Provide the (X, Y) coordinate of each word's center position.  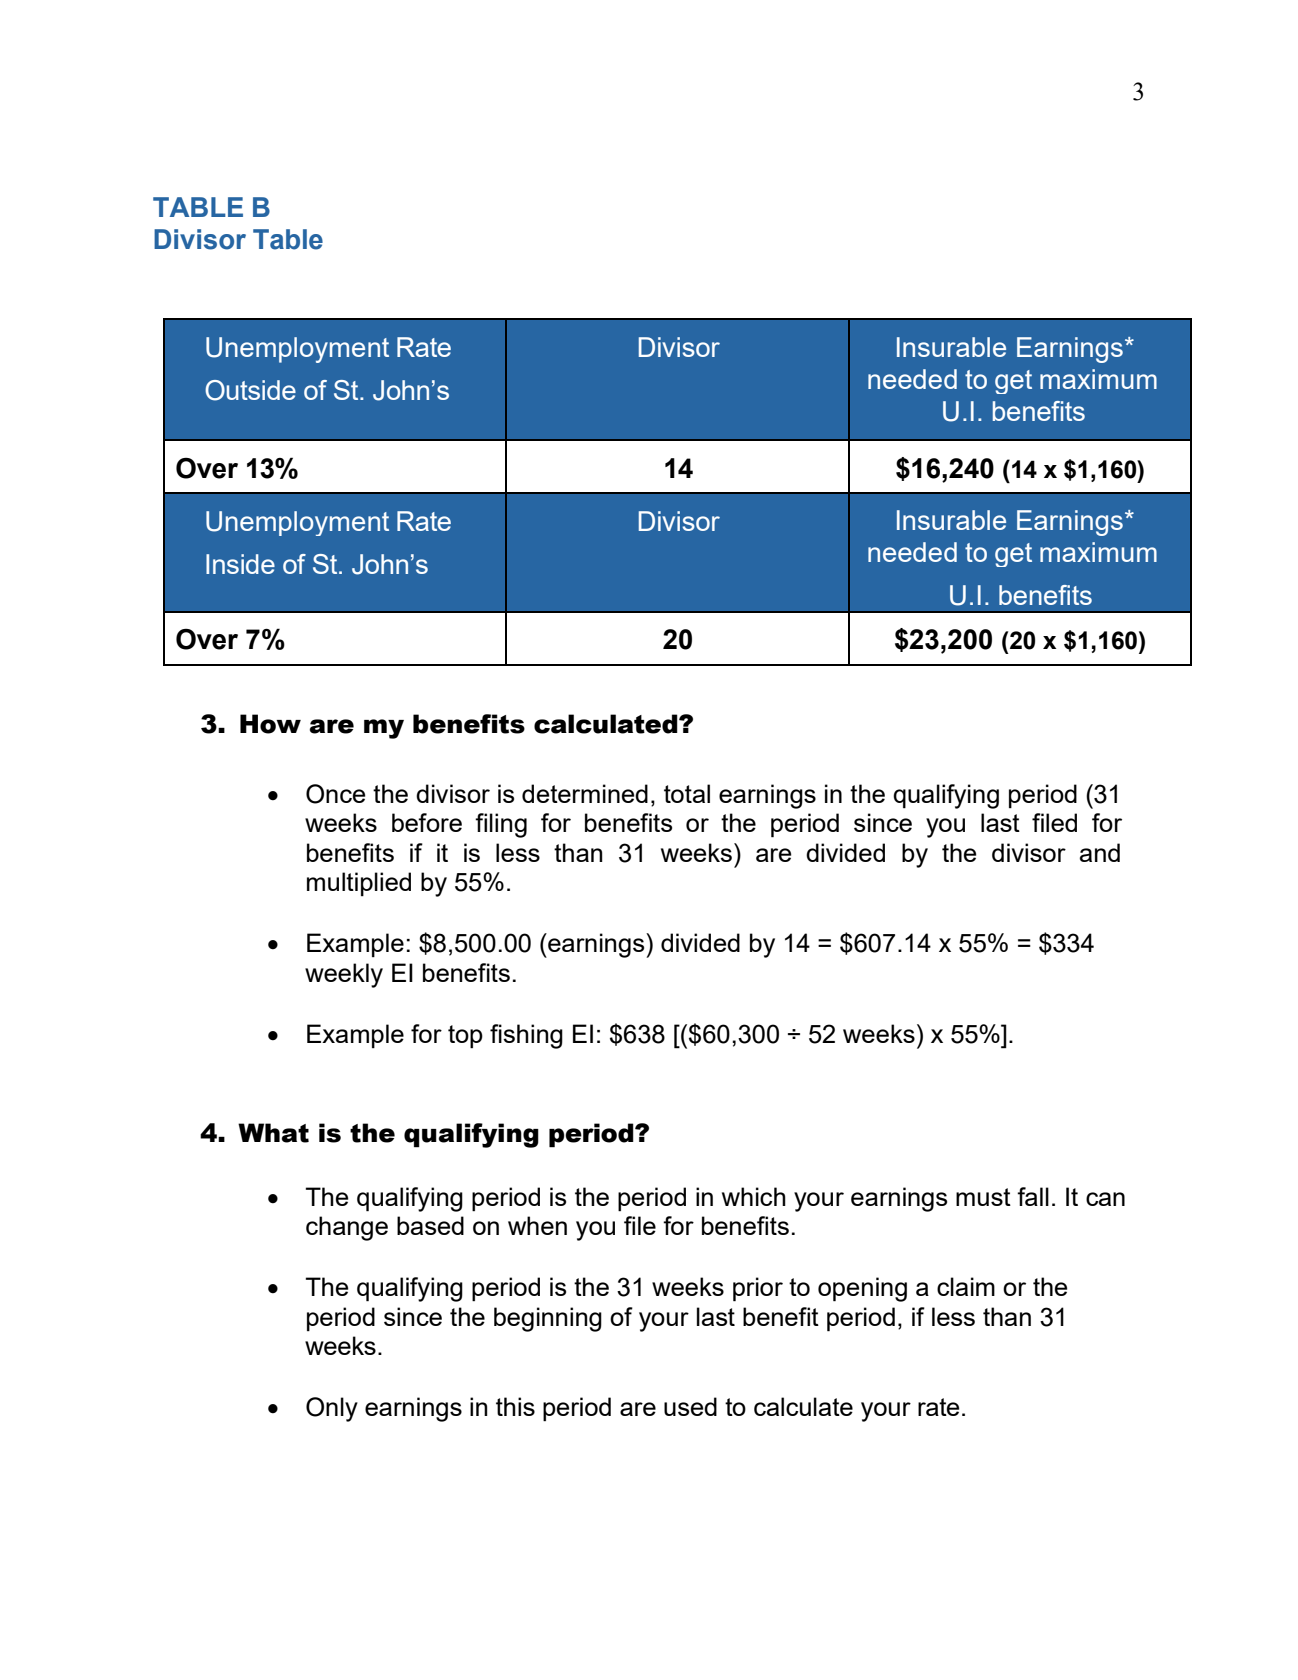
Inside (240, 564)
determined (585, 793)
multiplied (359, 884)
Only (332, 1409)
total (687, 793)
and (1100, 852)
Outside (250, 390)
